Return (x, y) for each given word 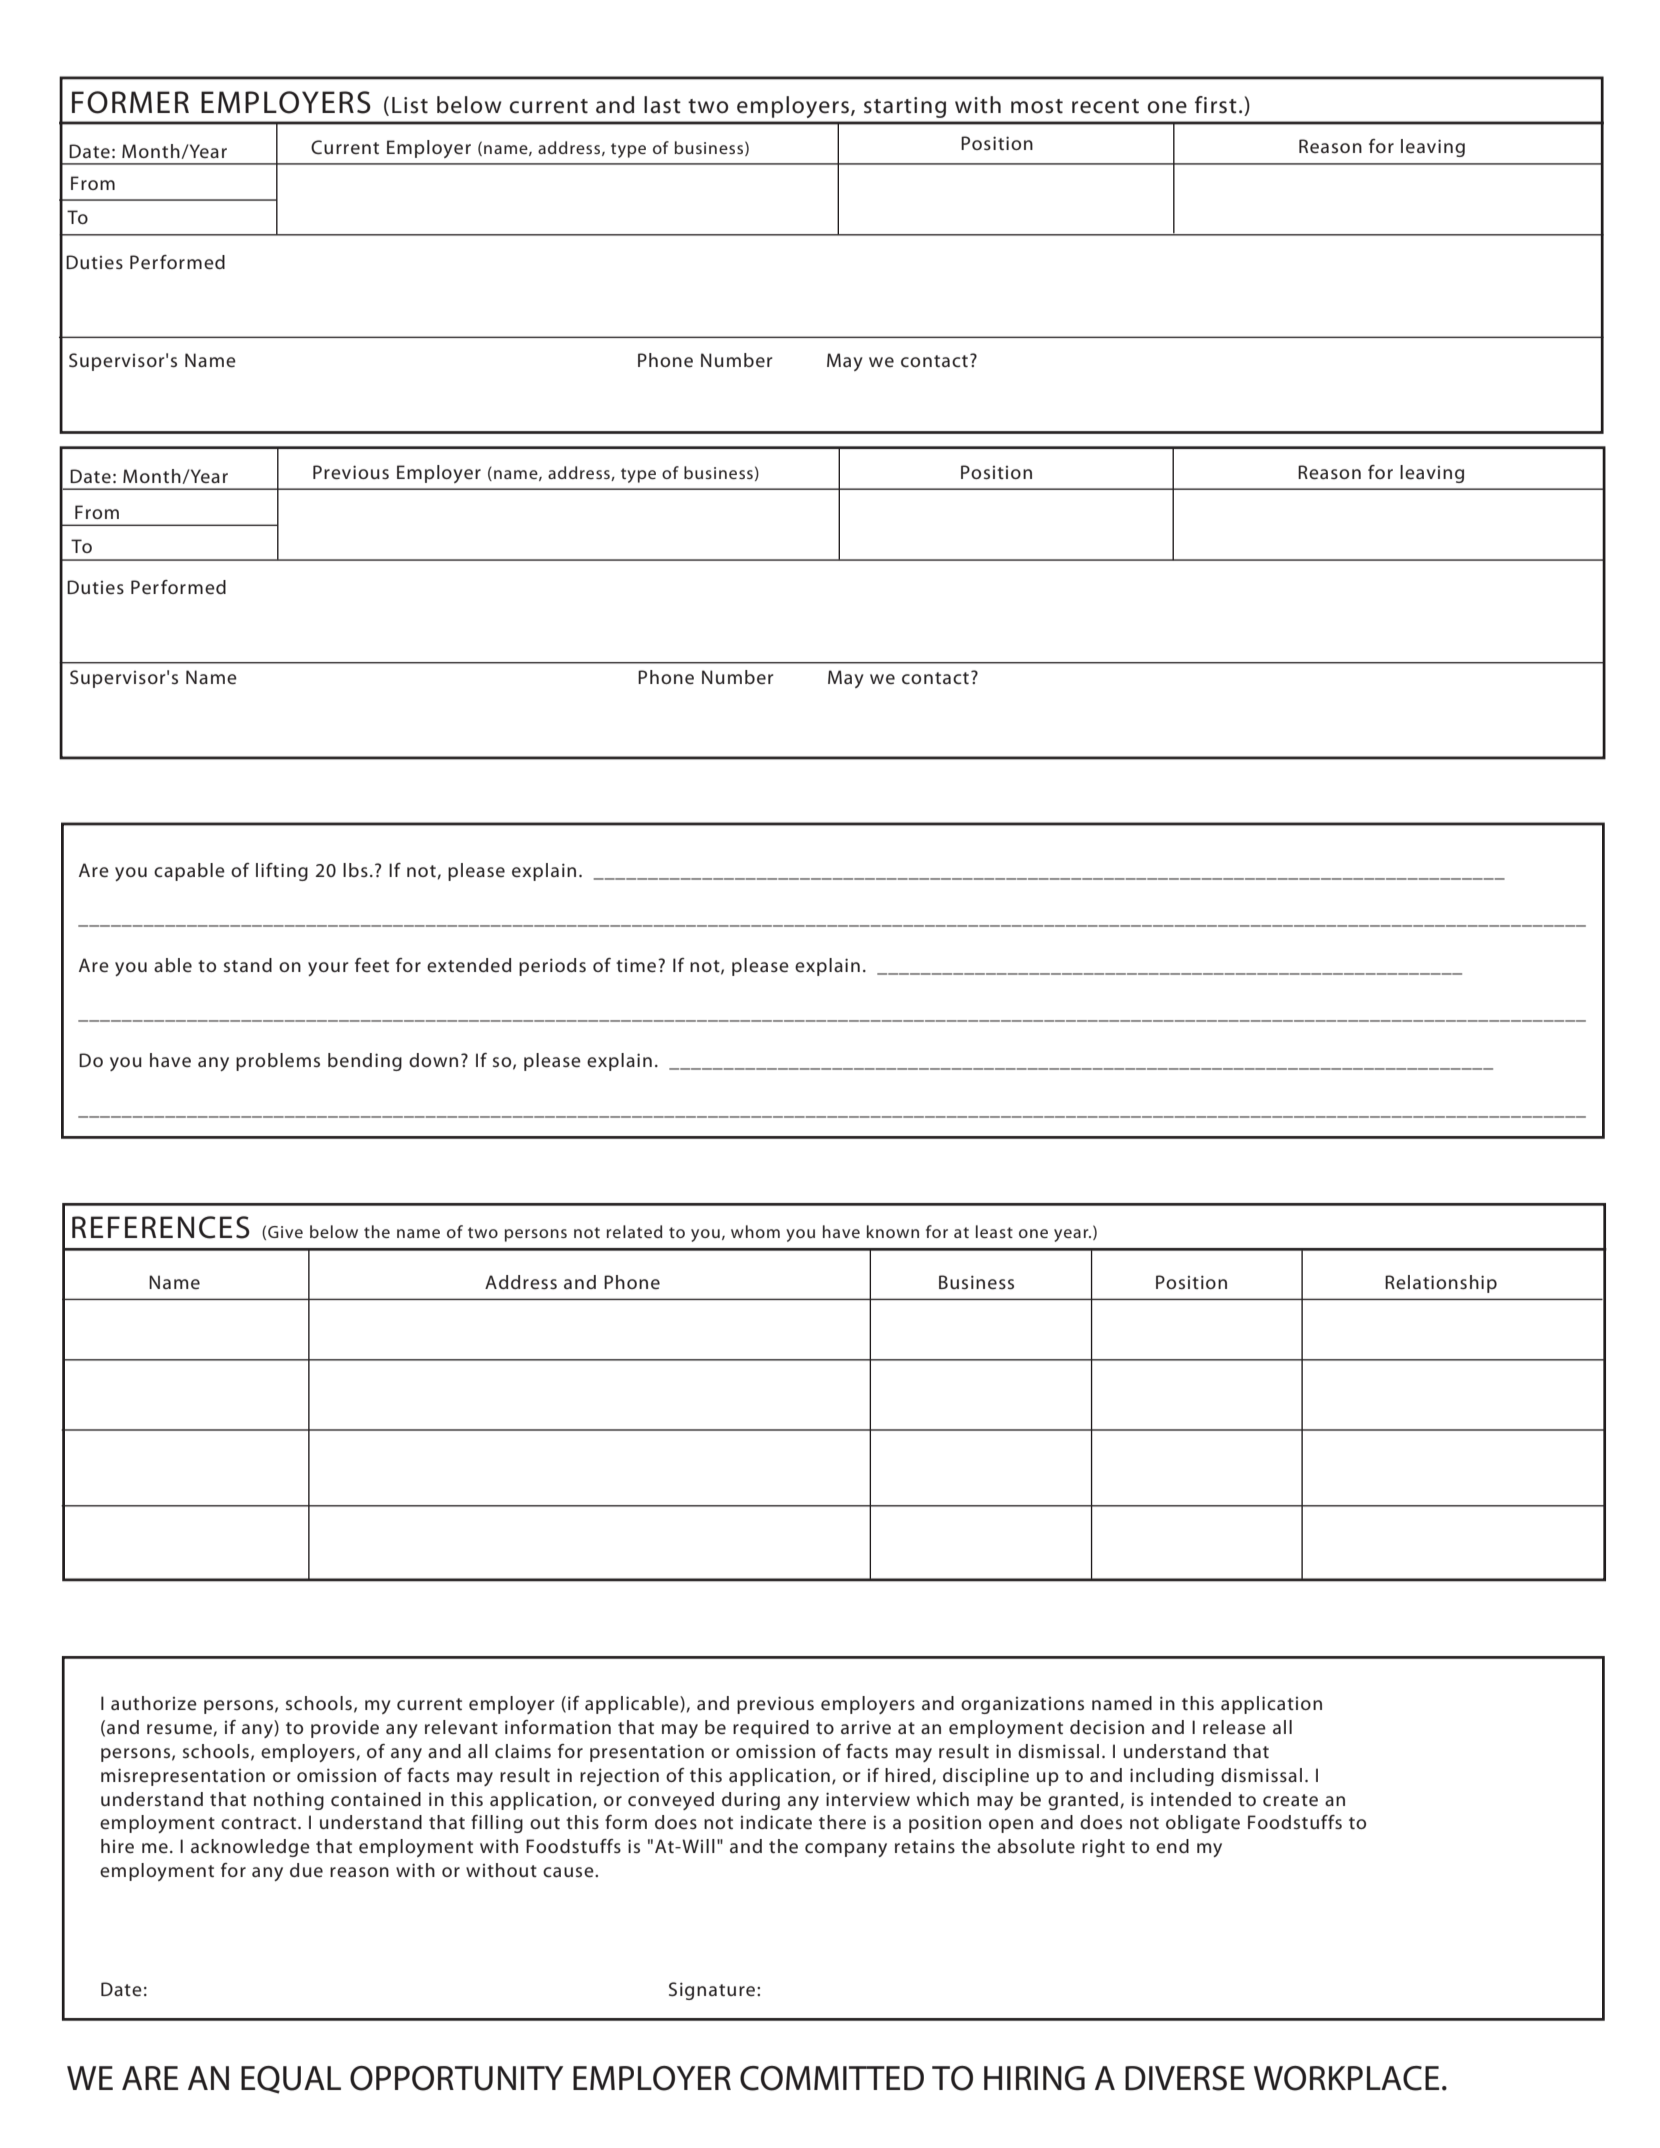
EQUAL (291, 2080)
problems (278, 1062)
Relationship (1441, 1284)
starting (905, 107)
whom (755, 1231)
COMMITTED (832, 2078)
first (1216, 105)
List (410, 105)
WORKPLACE (1346, 2078)
